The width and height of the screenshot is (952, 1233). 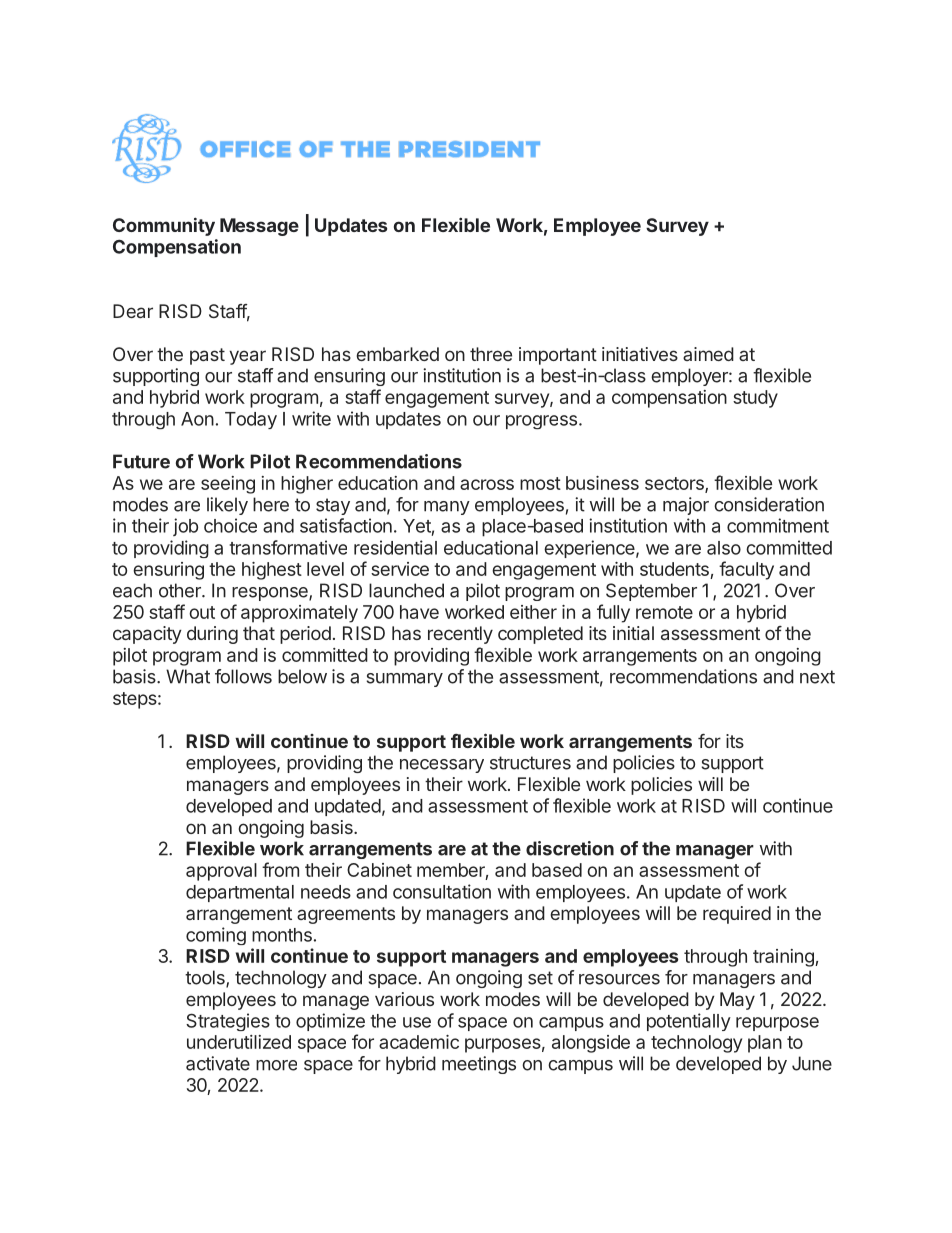 I want to click on meetings, so click(x=479, y=1065).
